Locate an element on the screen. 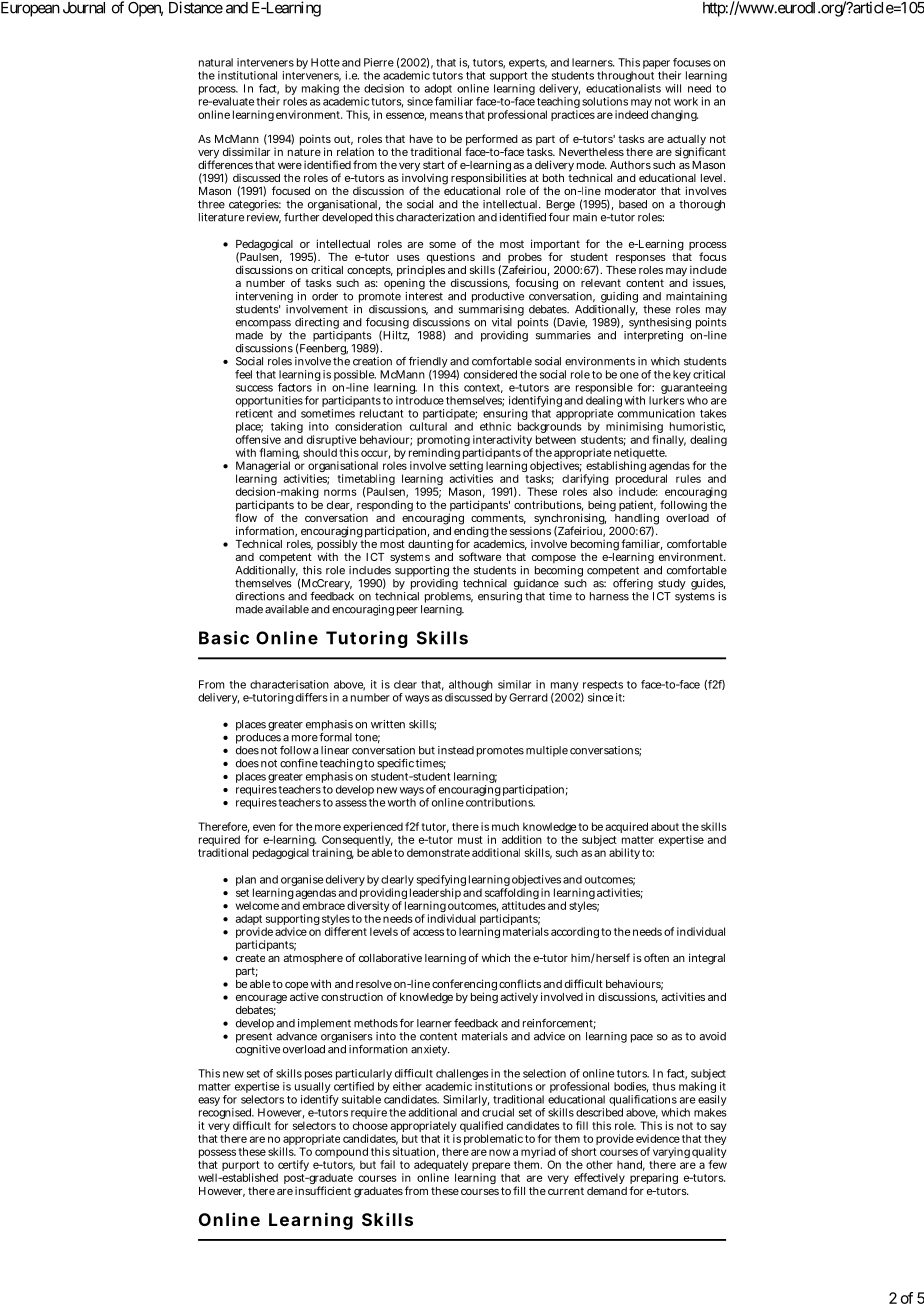  often is located at coordinates (656, 957).
